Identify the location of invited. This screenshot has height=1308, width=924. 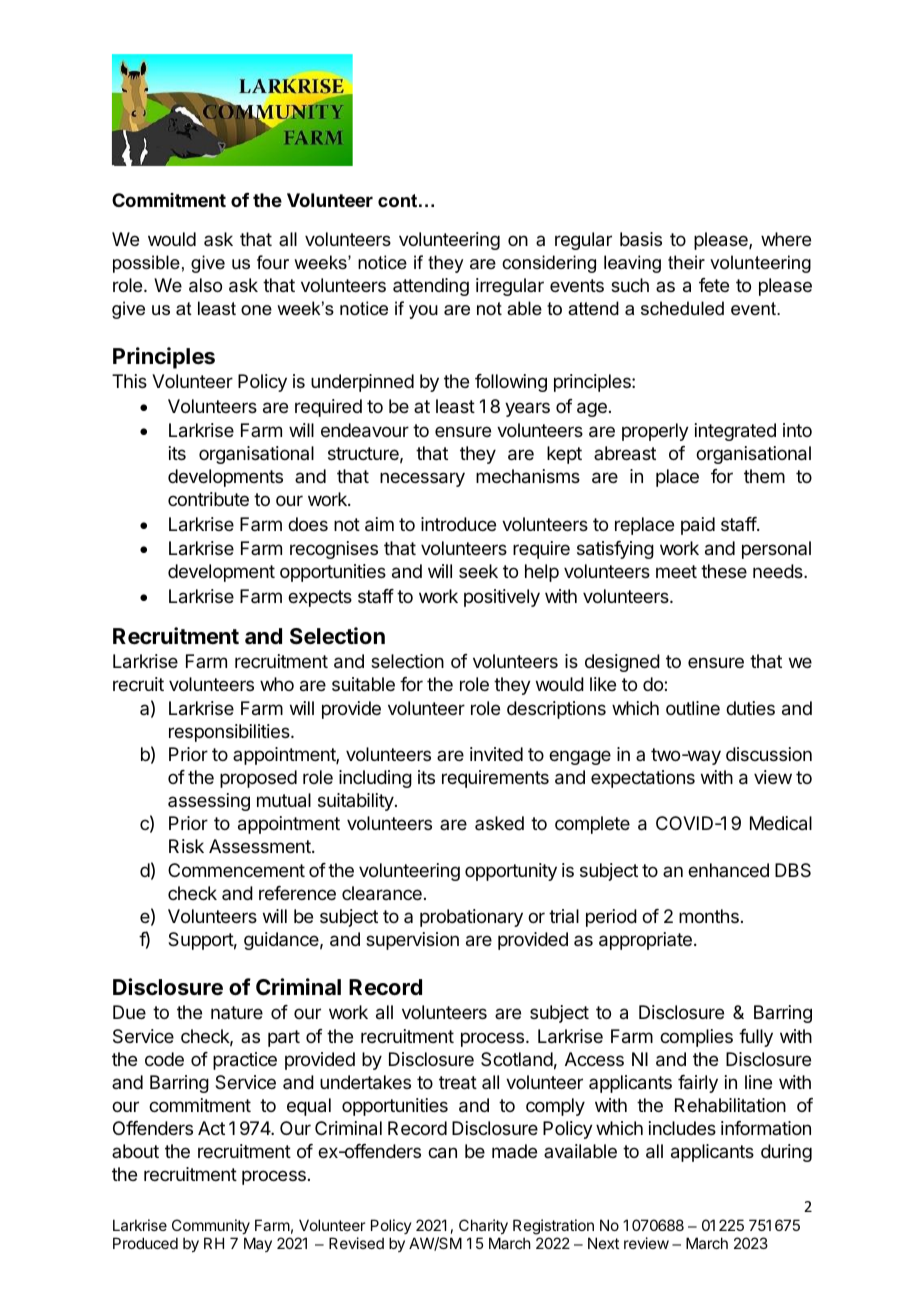
(496, 754).
